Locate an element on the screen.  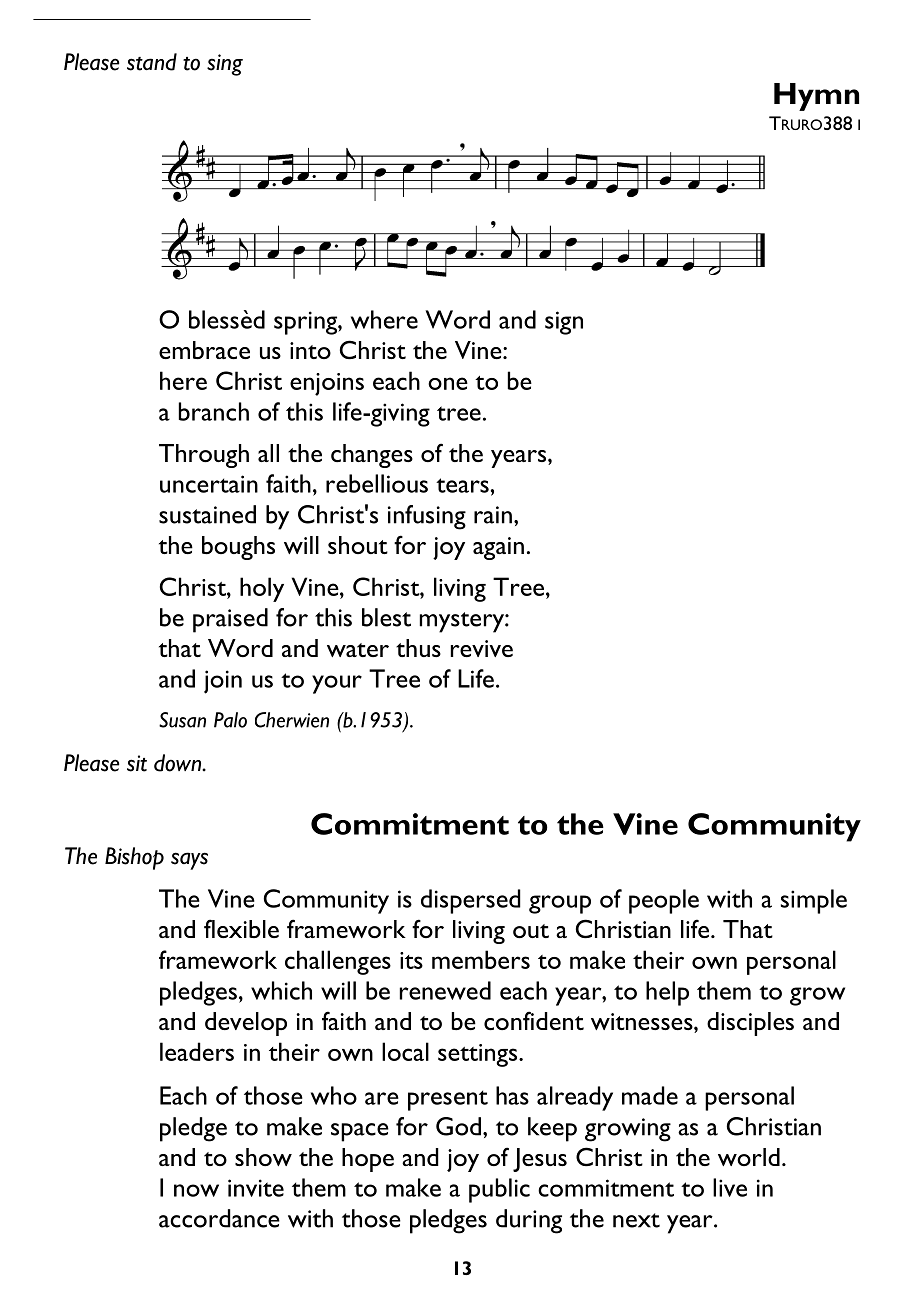
sign is located at coordinates (564, 323).
